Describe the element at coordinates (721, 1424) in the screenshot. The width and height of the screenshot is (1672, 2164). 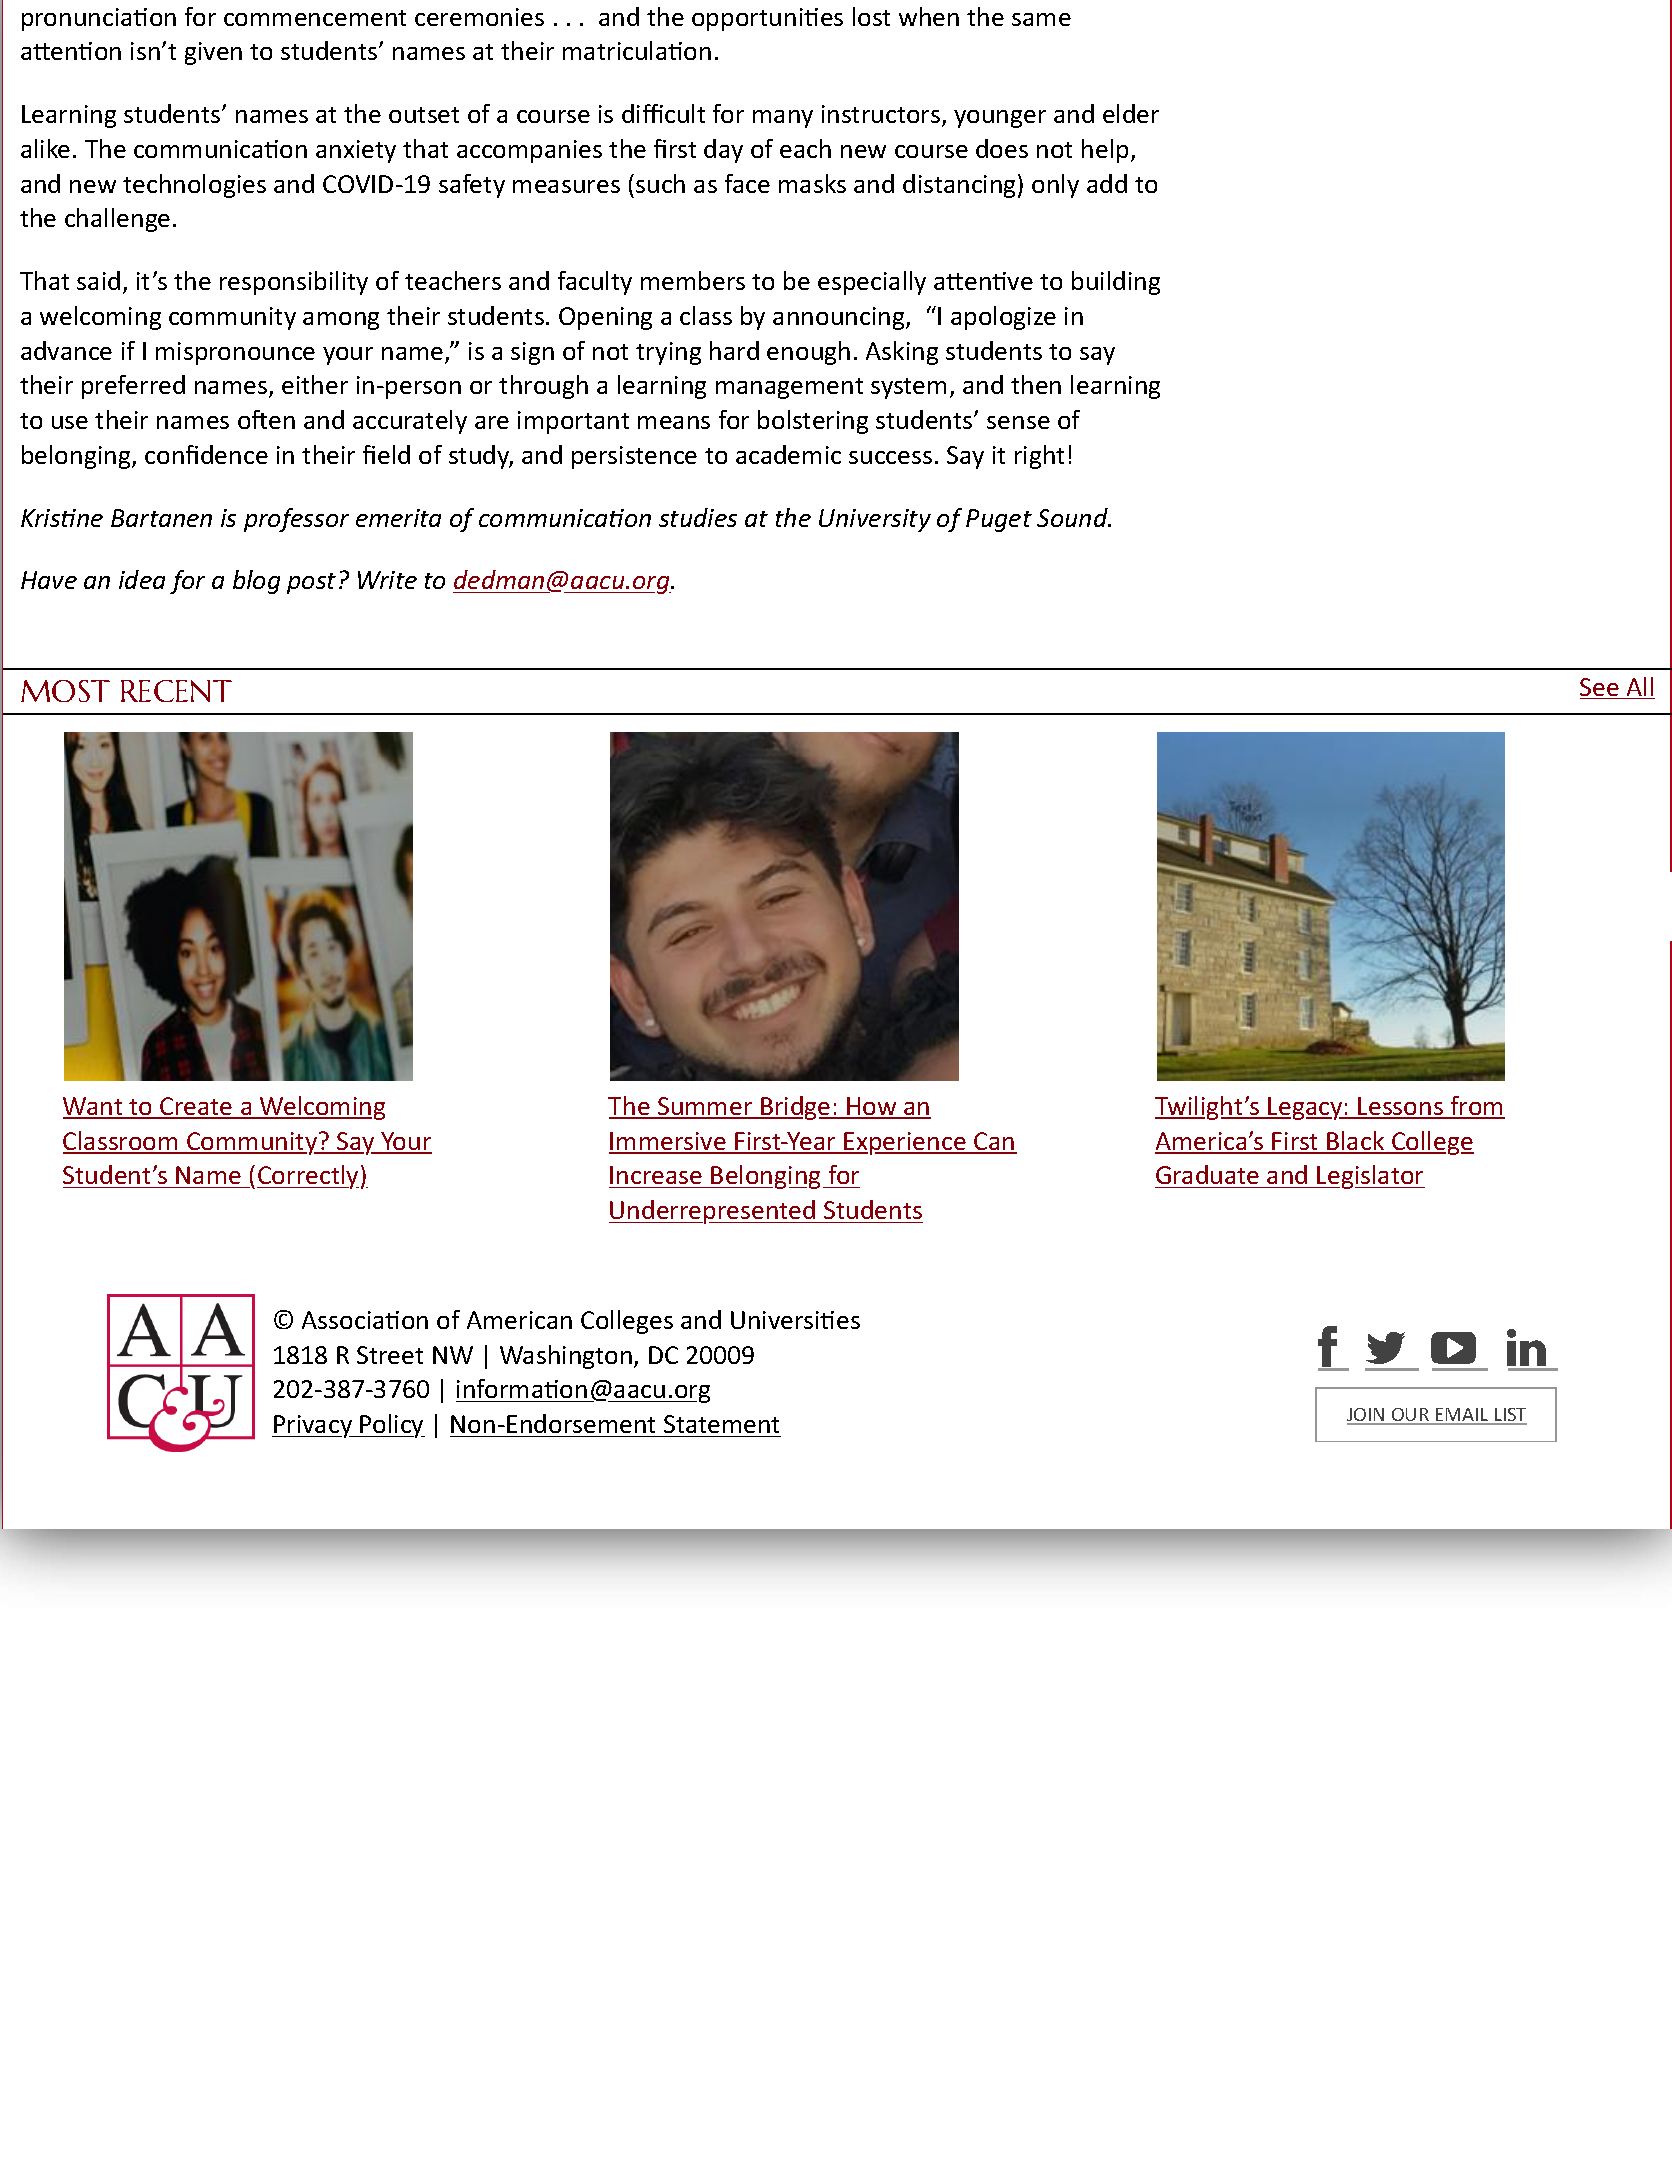
I see `Statement` at that location.
